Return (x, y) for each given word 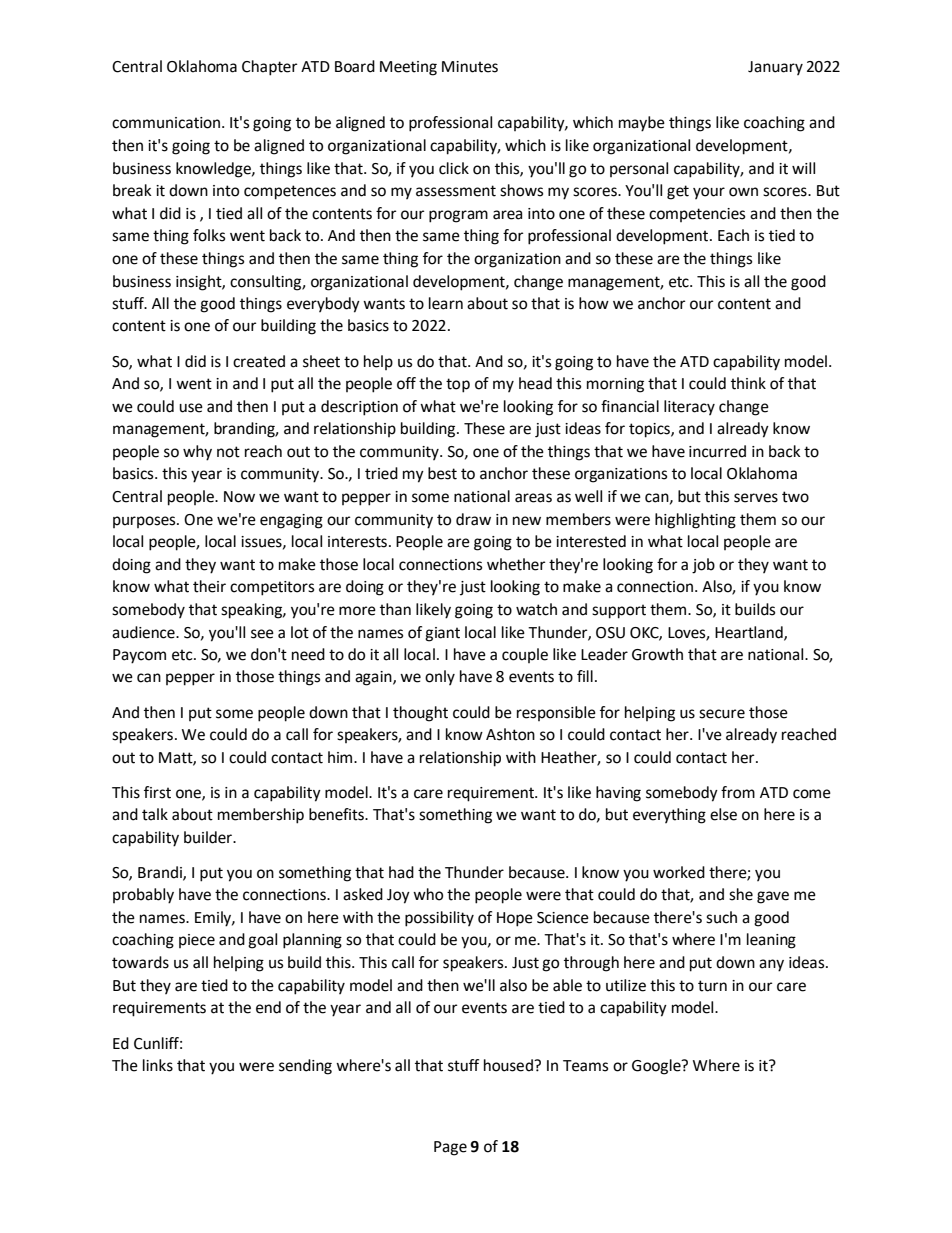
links (158, 1065)
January (775, 68)
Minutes (470, 67)
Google (657, 1067)
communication (167, 123)
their (209, 586)
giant (442, 634)
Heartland (750, 633)
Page (450, 1148)
